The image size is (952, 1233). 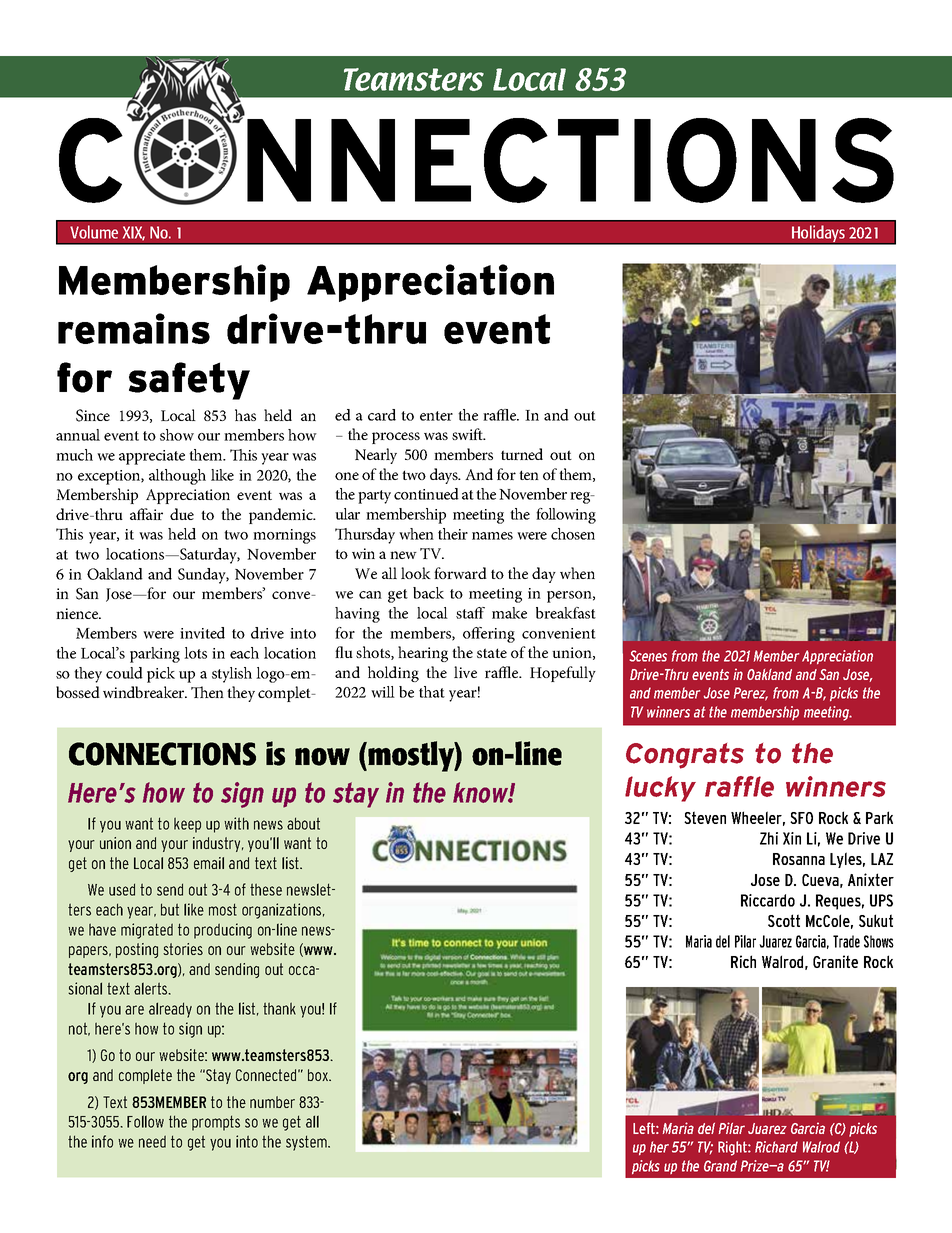 What do you see at coordinates (187, 825) in the screenshot?
I see `keep` at bounding box center [187, 825].
